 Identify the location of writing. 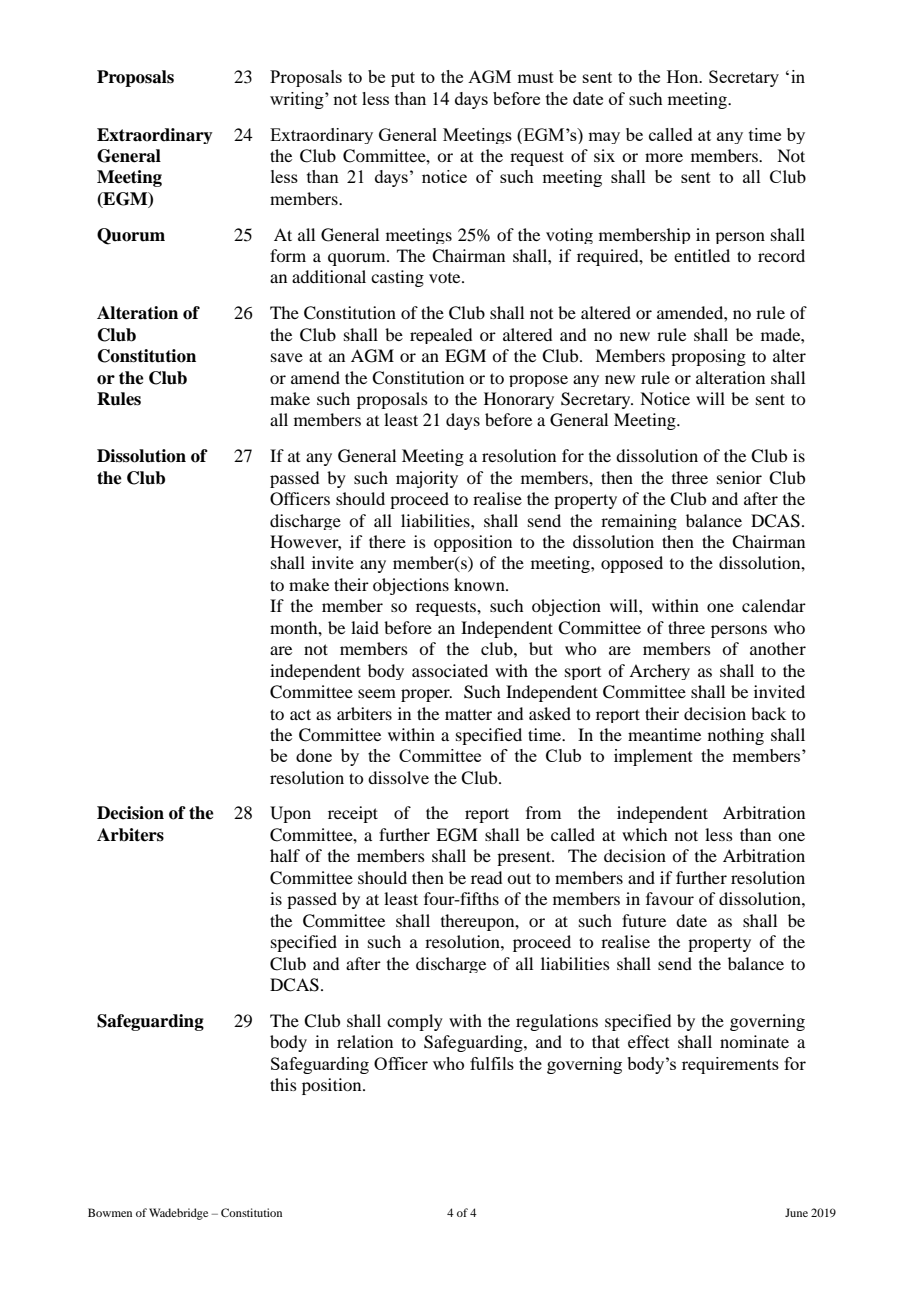
(298, 100).
